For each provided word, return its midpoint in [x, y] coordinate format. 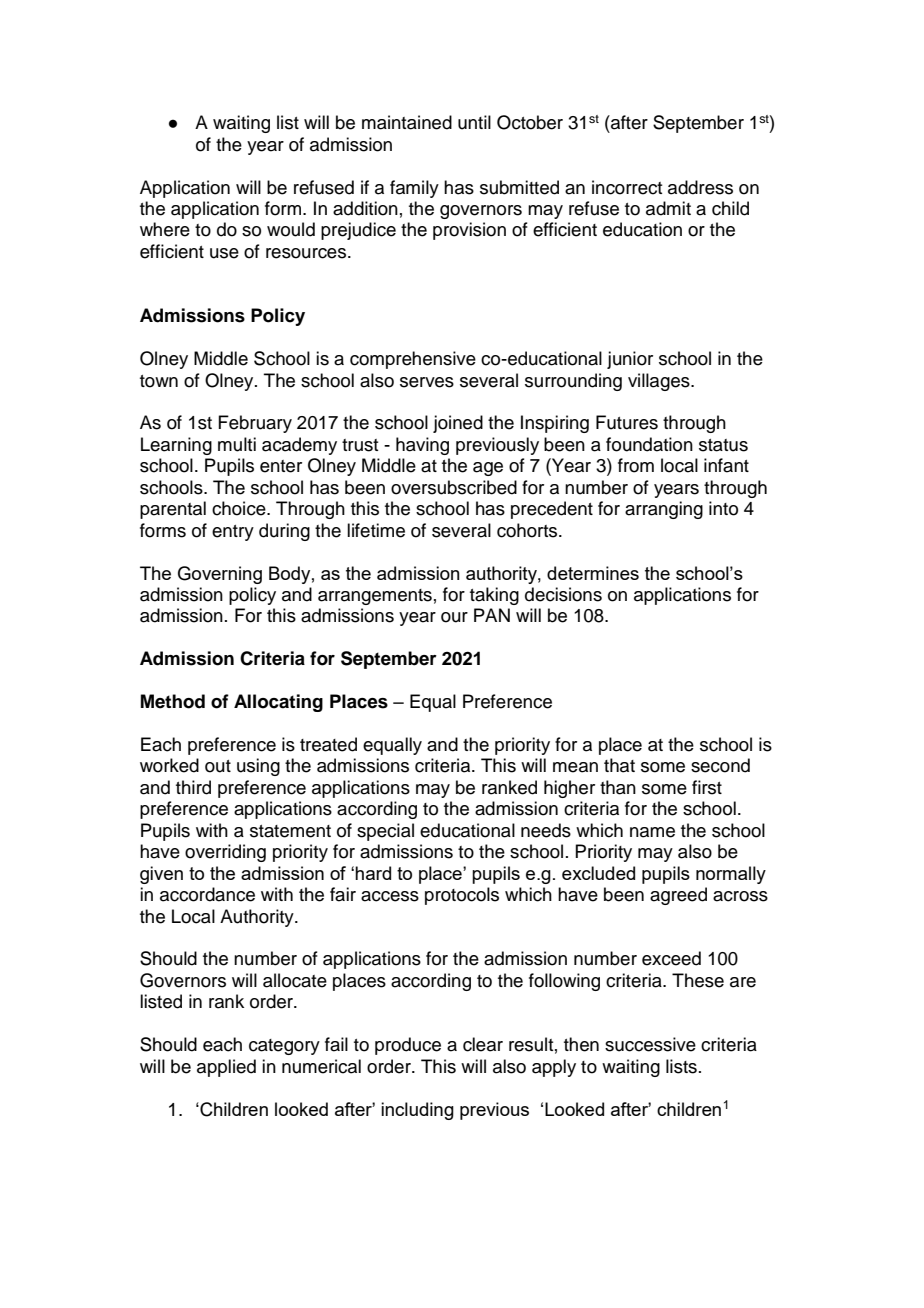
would [291, 229]
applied [226, 1068]
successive [650, 1044]
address [700, 187]
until [474, 122]
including [417, 1111]
